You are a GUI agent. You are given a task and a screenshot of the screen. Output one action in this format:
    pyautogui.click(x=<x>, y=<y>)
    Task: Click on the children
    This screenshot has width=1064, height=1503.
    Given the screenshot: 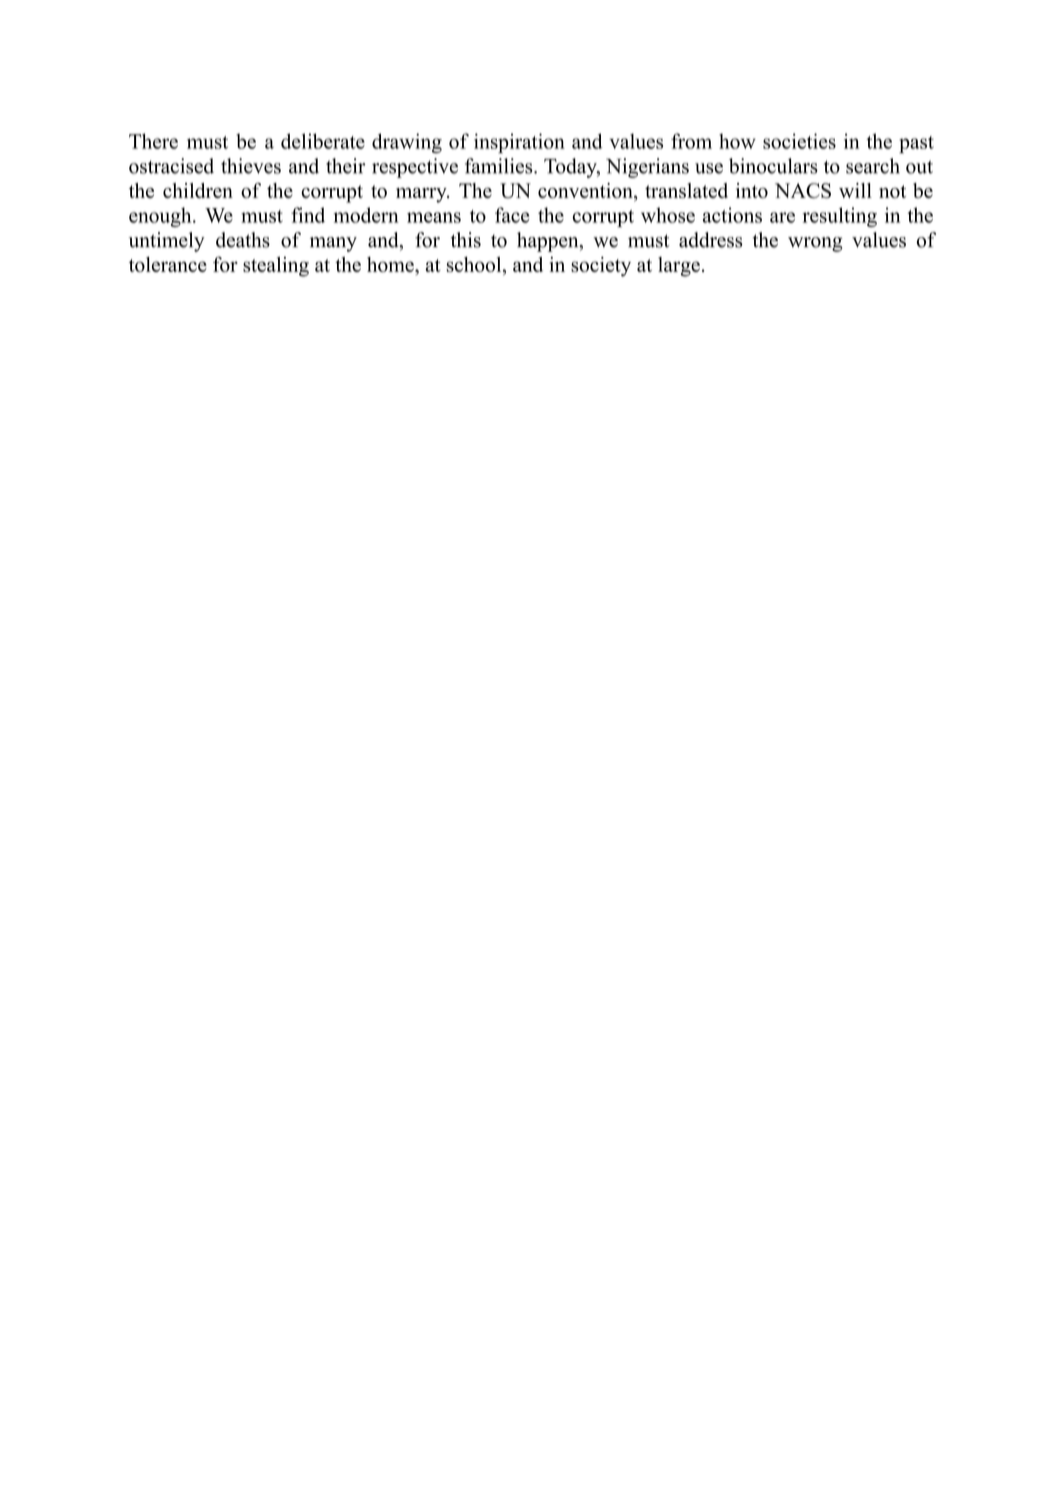 What is the action you would take?
    pyautogui.click(x=198, y=190)
